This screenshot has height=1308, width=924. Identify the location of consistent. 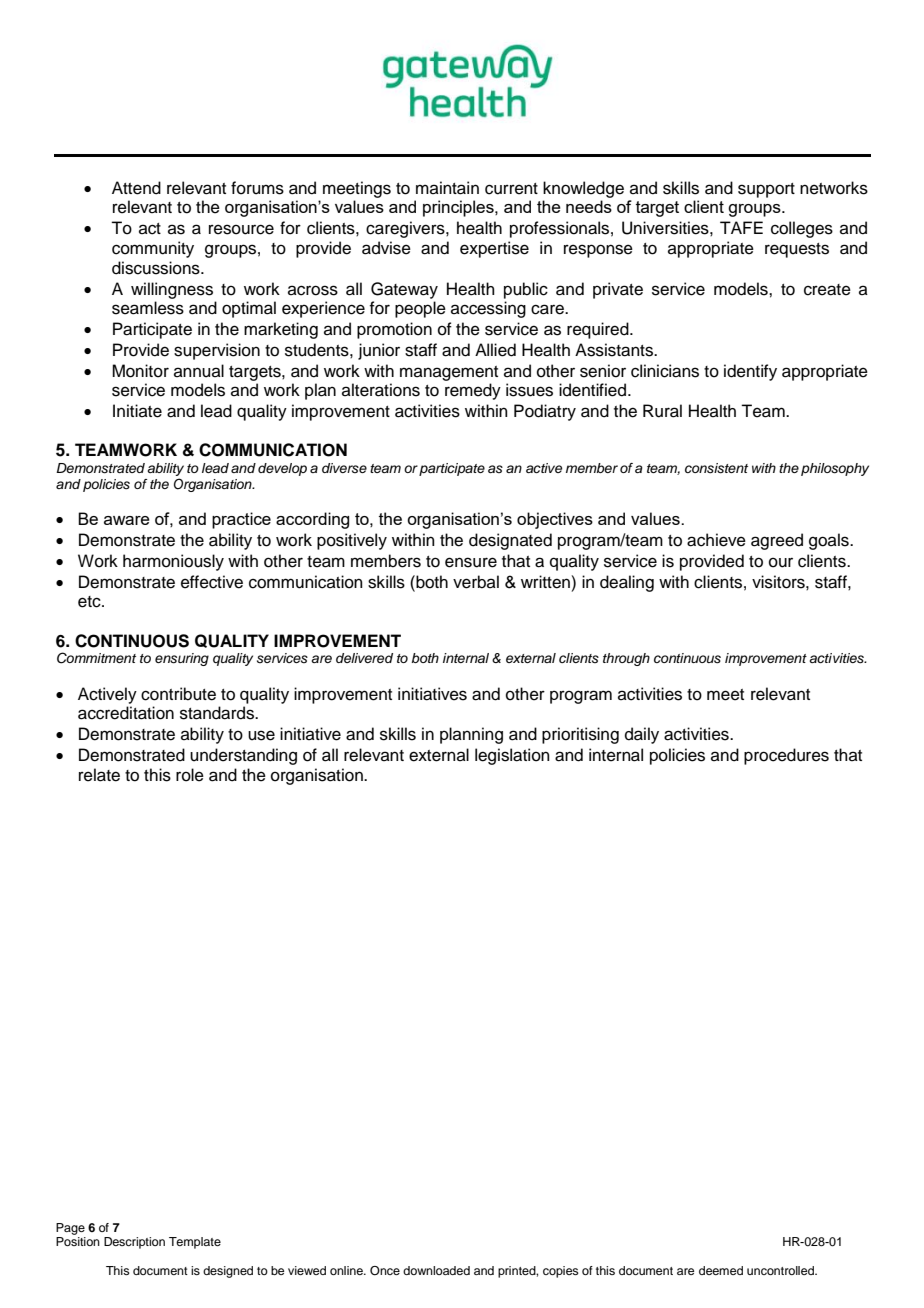
(716, 468).
